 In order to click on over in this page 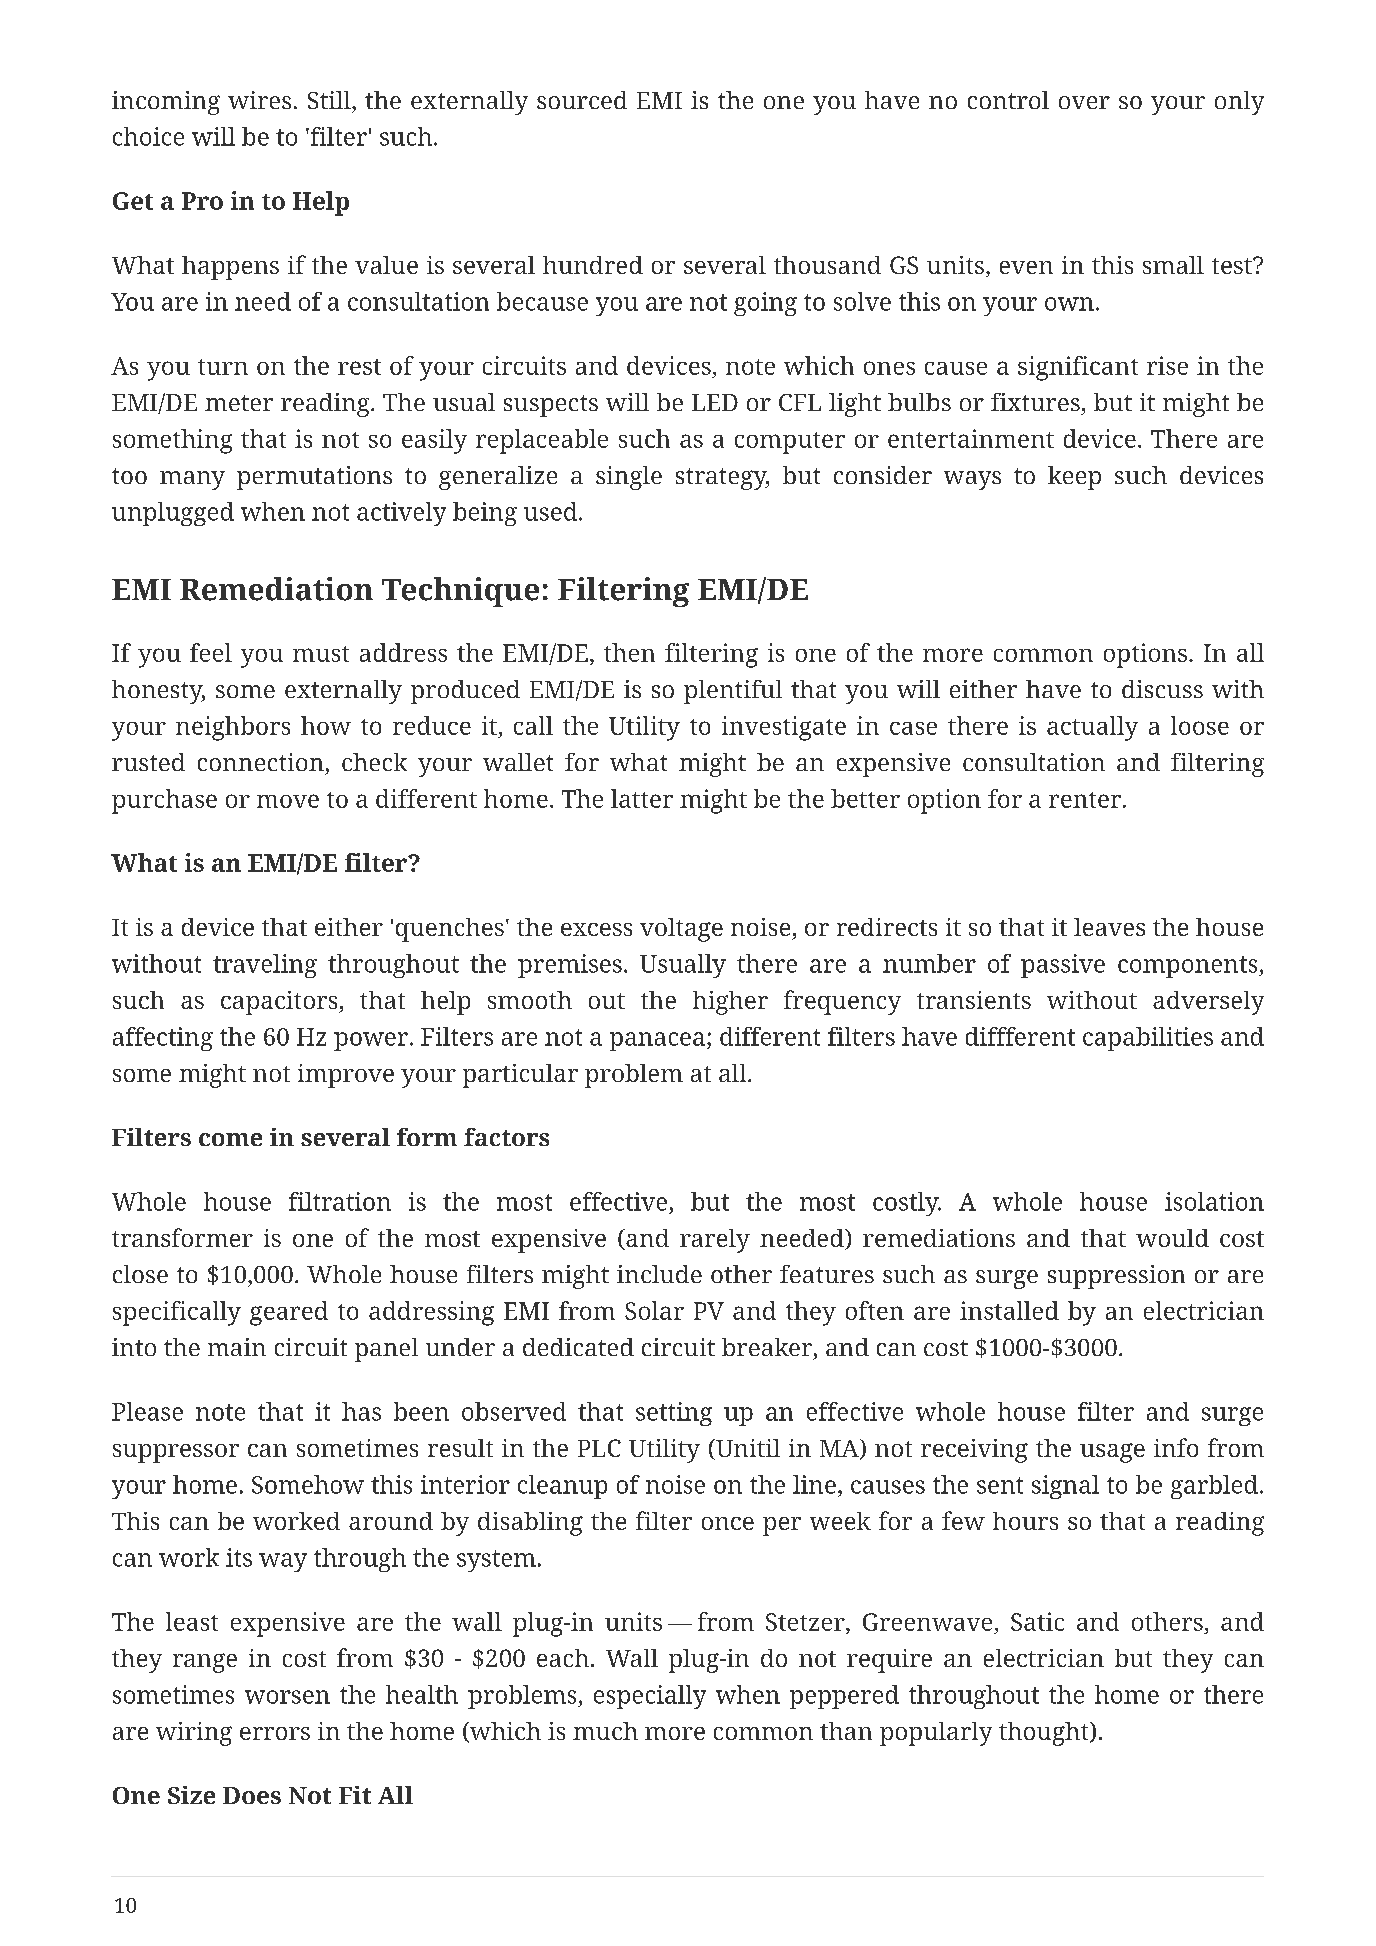, I will do `click(1084, 102)`.
